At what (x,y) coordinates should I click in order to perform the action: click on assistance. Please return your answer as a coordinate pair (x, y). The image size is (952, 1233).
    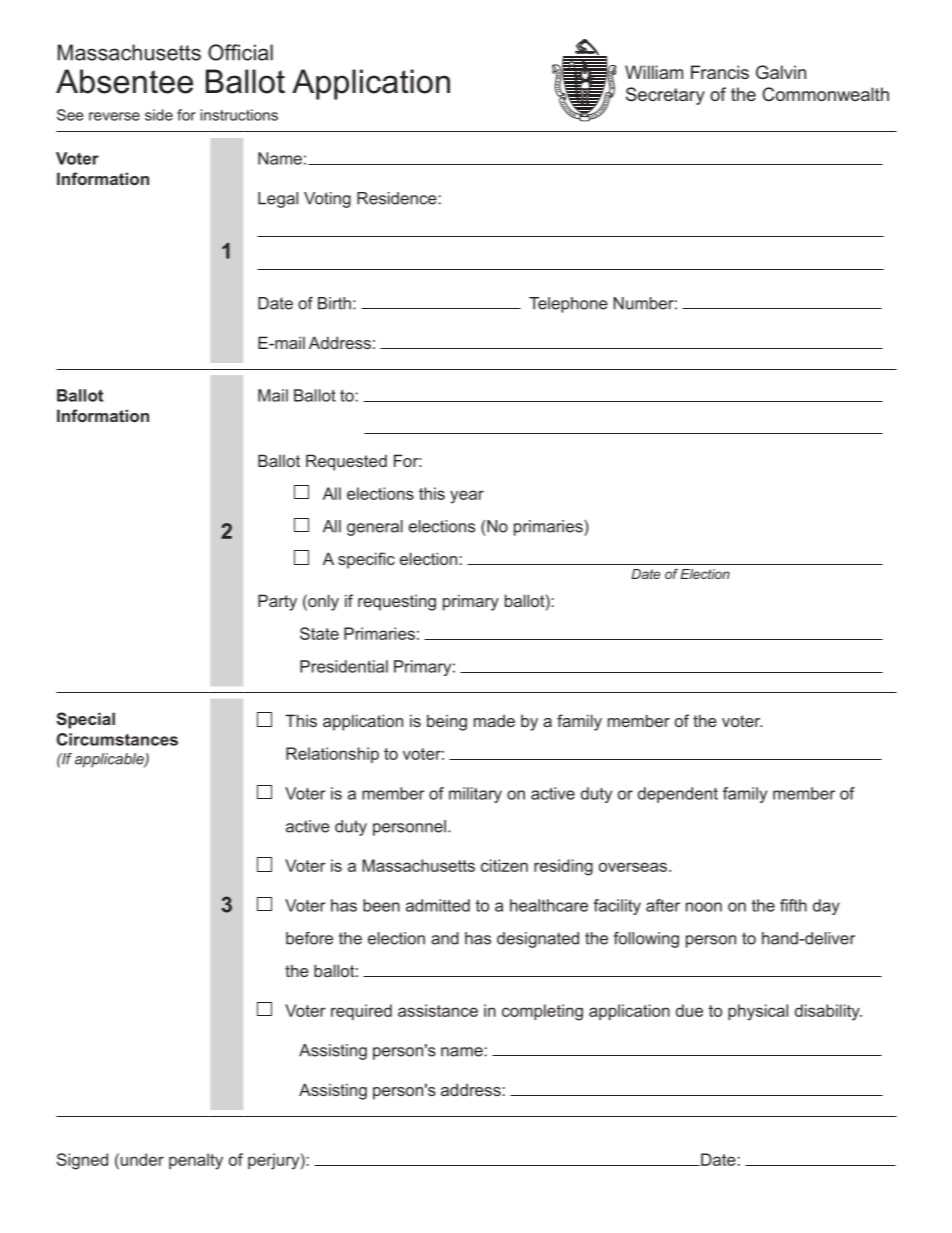
    Looking at the image, I should click on (438, 1010).
